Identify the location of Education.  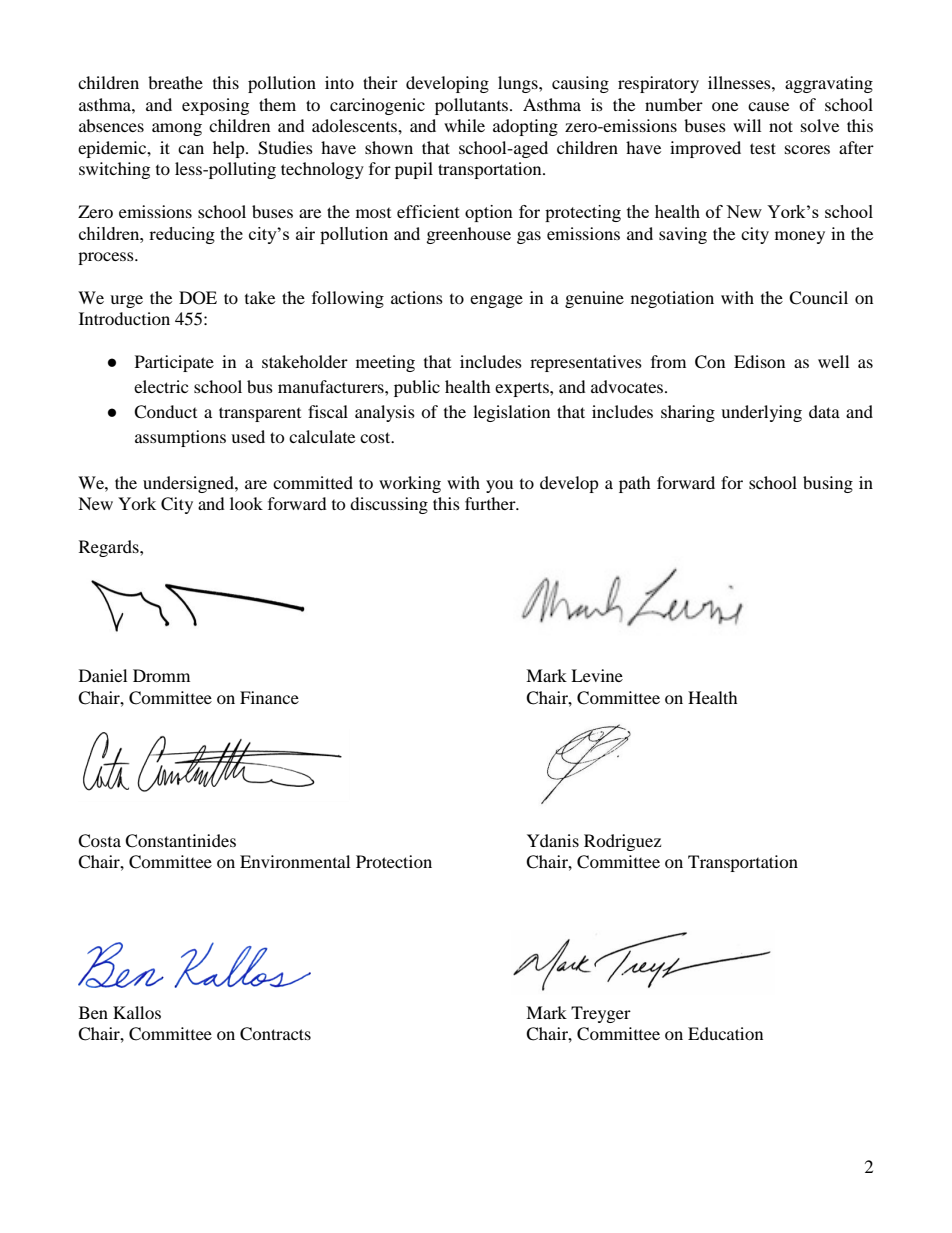
(725, 1033).
